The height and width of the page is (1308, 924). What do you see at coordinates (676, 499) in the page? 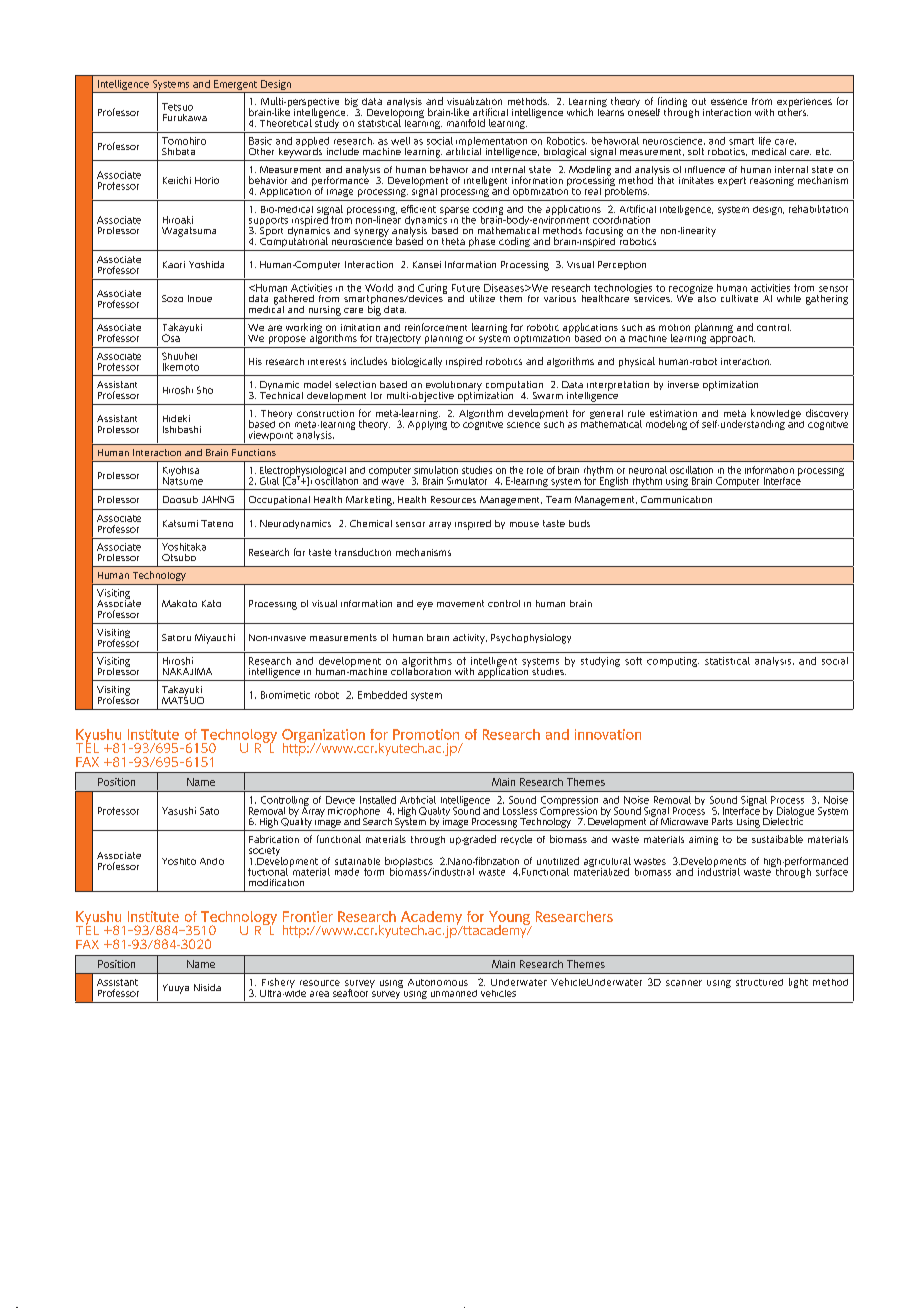
I see `Communication` at bounding box center [676, 499].
